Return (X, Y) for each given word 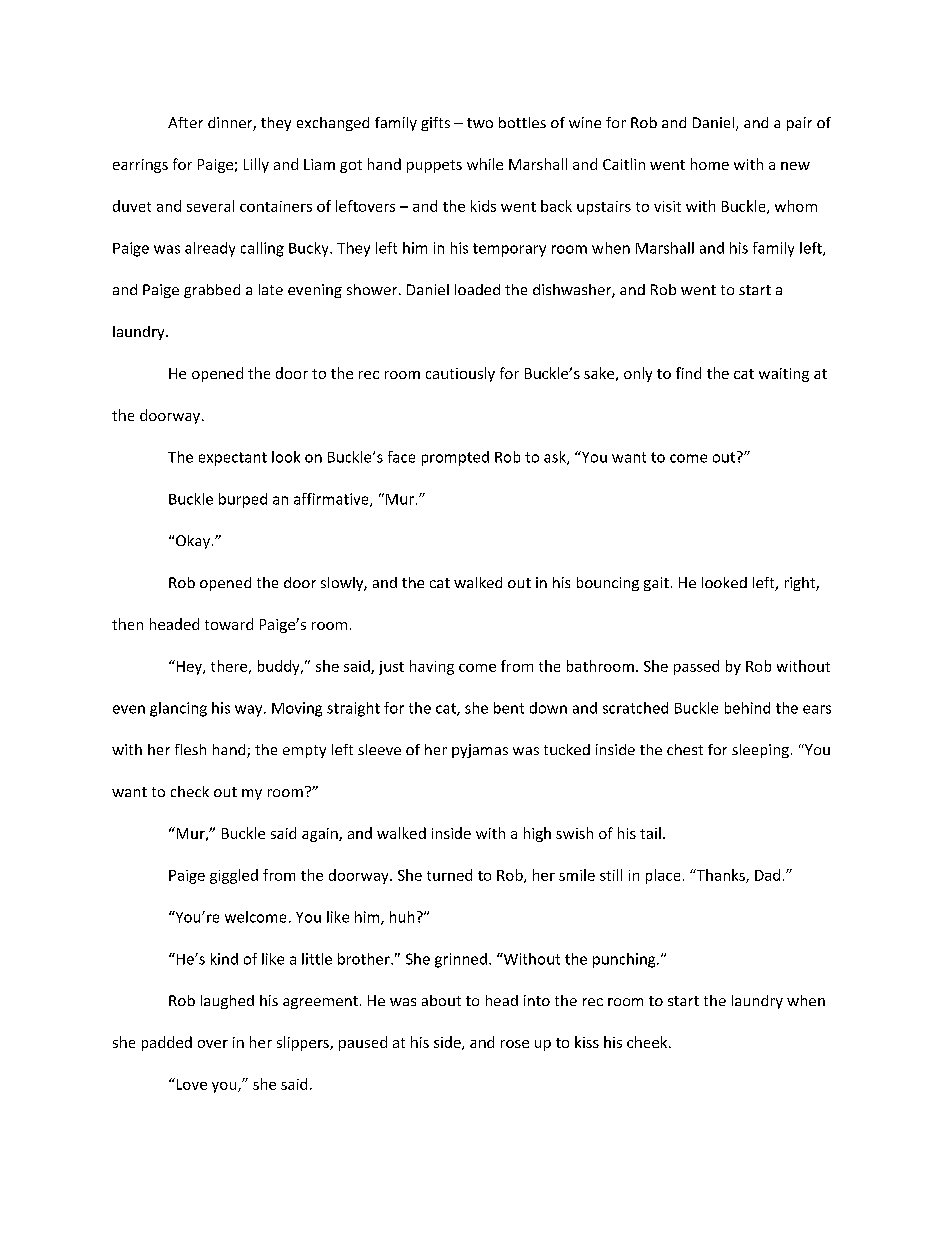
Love (190, 1084)
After (185, 122)
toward (229, 624)
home (710, 164)
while (485, 164)
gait (656, 584)
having (432, 667)
